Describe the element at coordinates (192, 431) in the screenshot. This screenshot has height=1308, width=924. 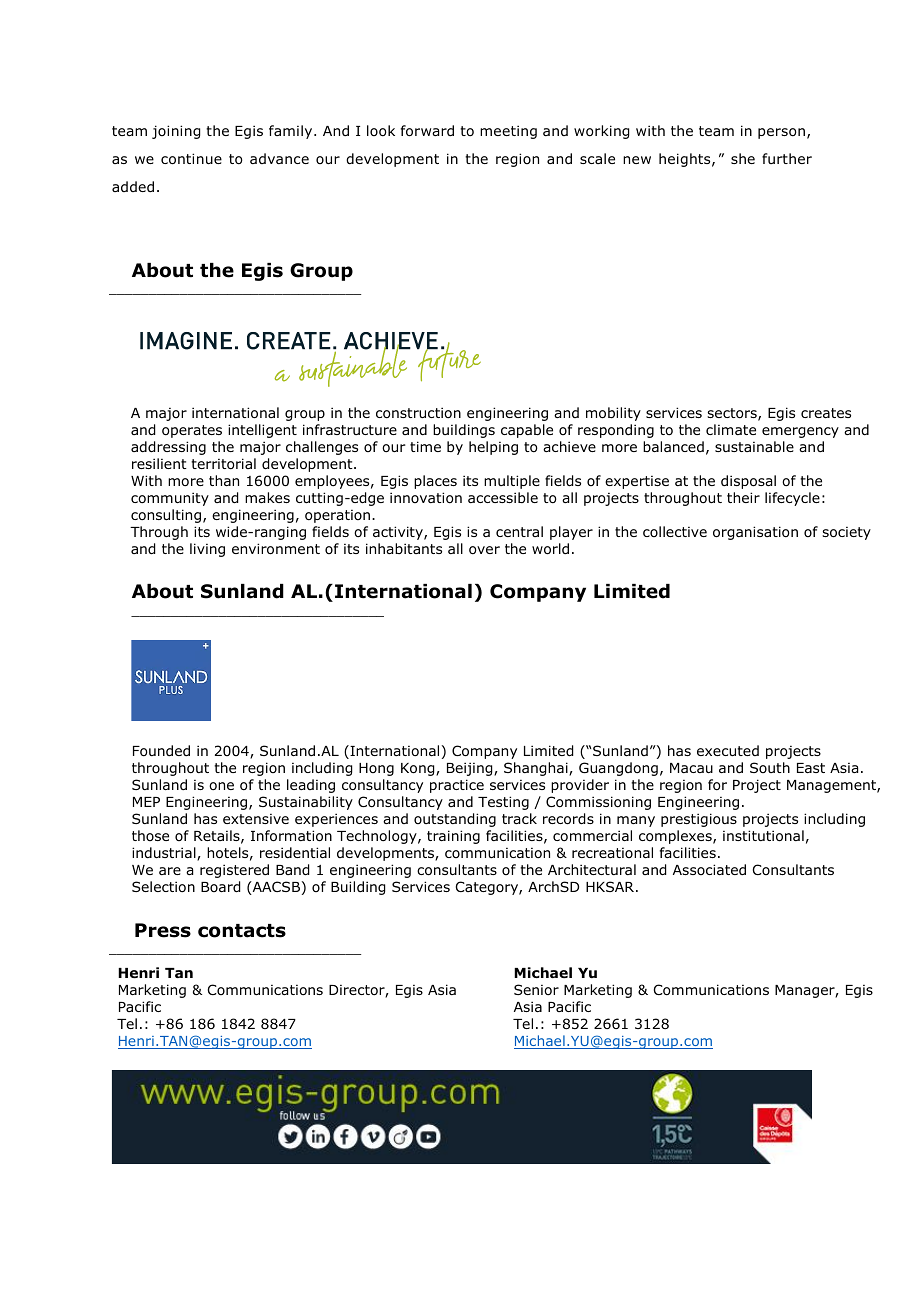
I see `operates` at that location.
